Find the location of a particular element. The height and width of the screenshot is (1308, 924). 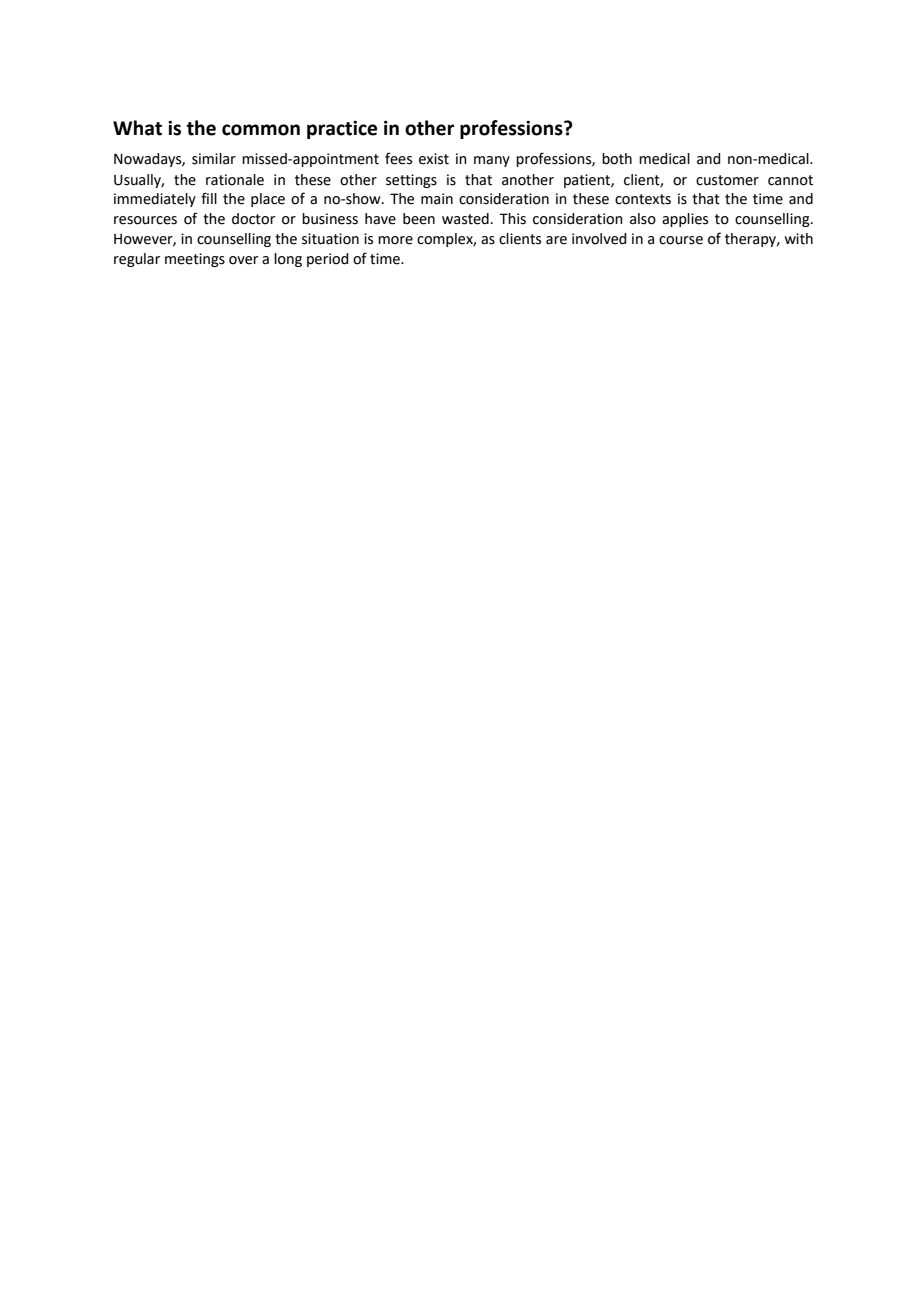

course is located at coordinates (681, 240).
